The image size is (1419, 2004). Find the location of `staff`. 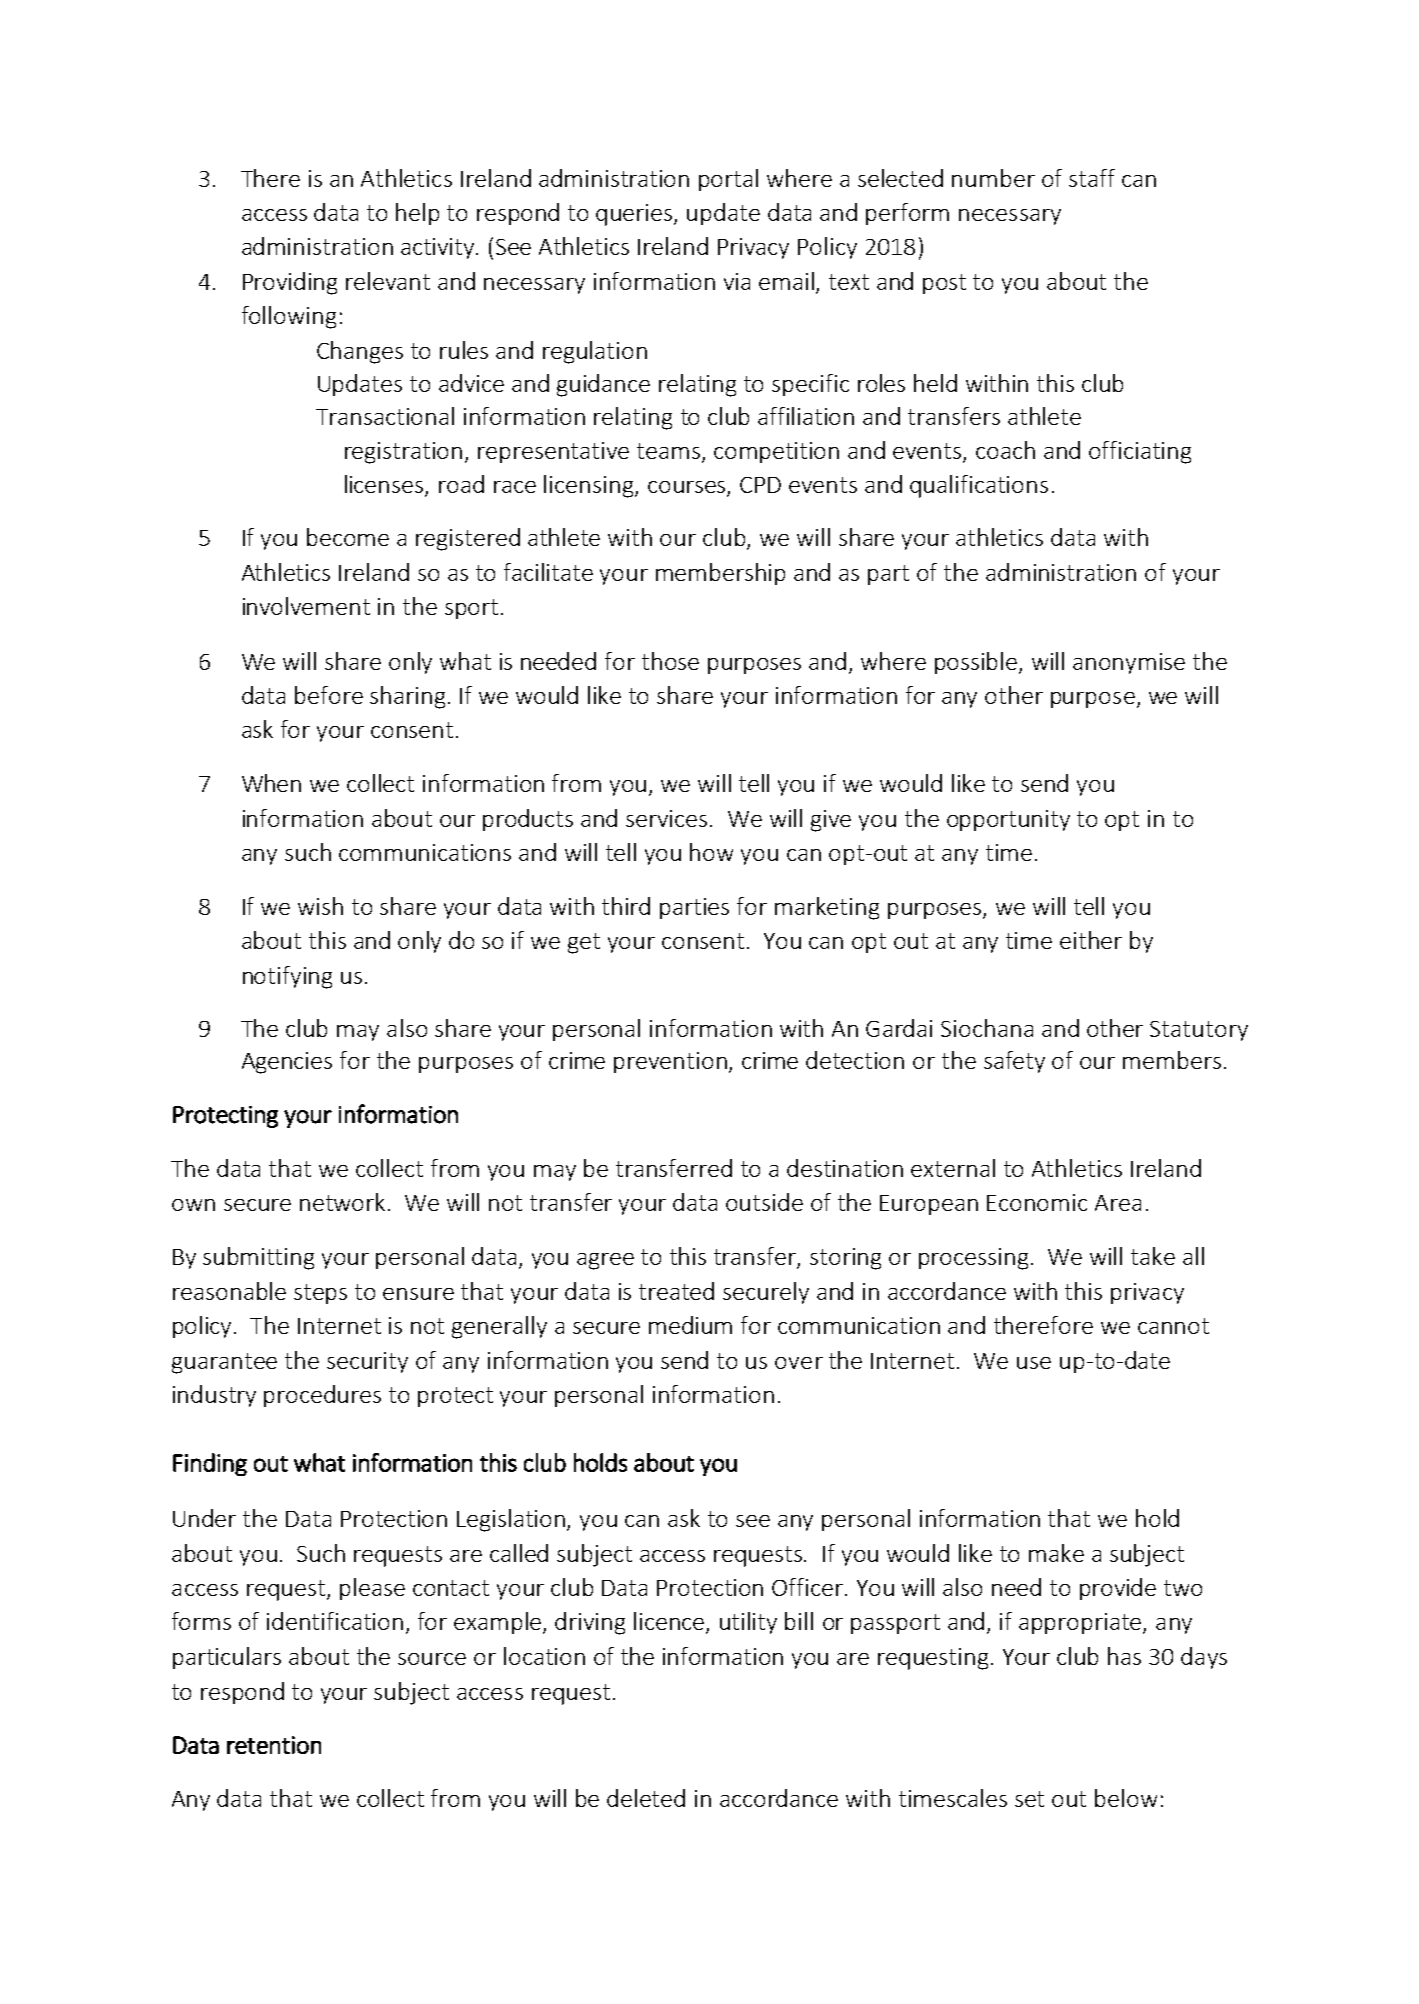

staff is located at coordinates (1092, 178).
